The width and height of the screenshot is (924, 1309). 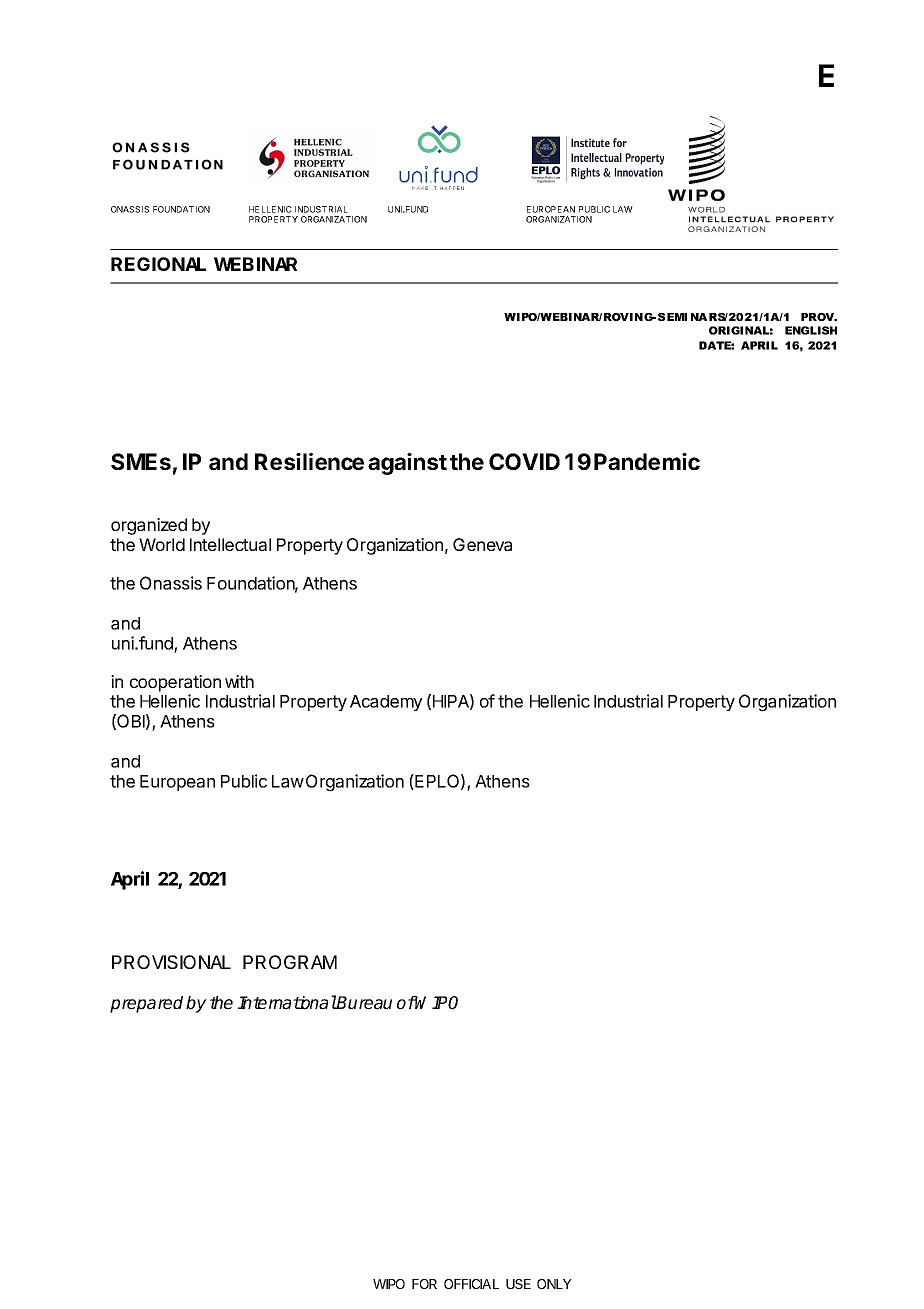 I want to click on Intellectual, so click(x=230, y=544).
